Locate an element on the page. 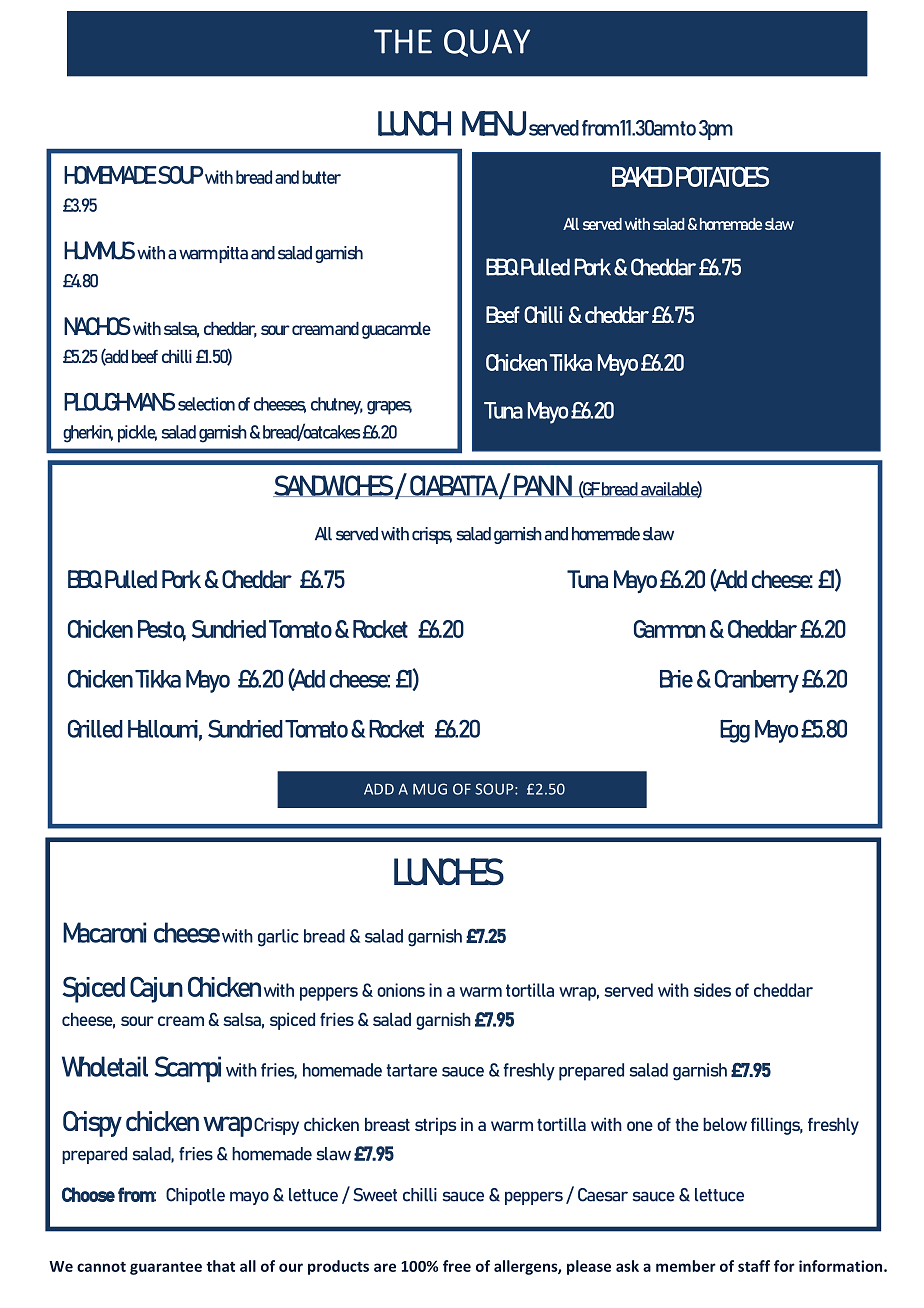 The width and height of the image is (924, 1308). SANDWICHES is located at coordinates (334, 486).
